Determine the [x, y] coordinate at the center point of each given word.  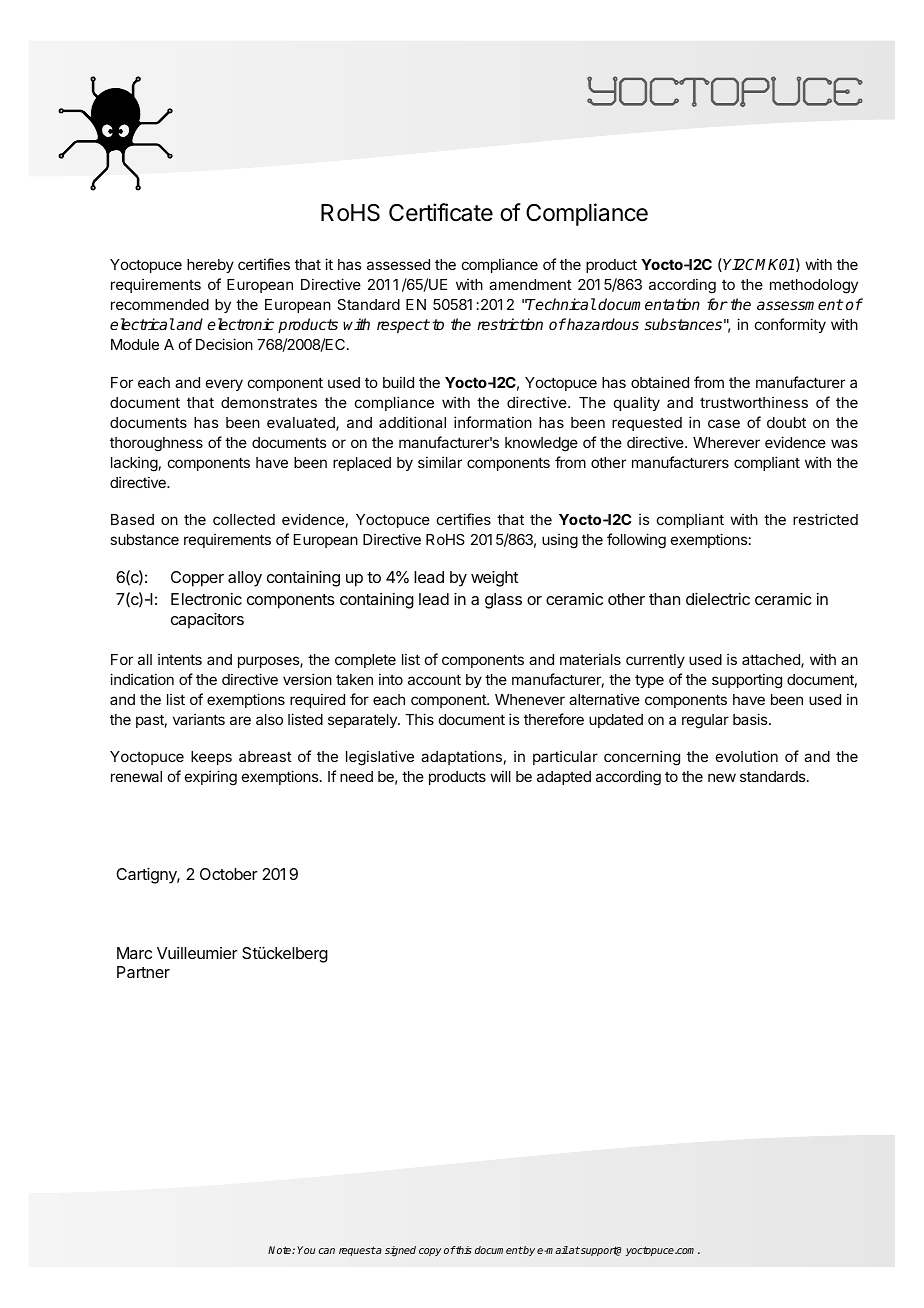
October [229, 874]
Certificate [441, 212]
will [500, 776]
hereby [210, 266]
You [306, 1250]
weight [494, 579]
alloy [245, 579]
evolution [747, 756]
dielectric [718, 599]
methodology [814, 286]
